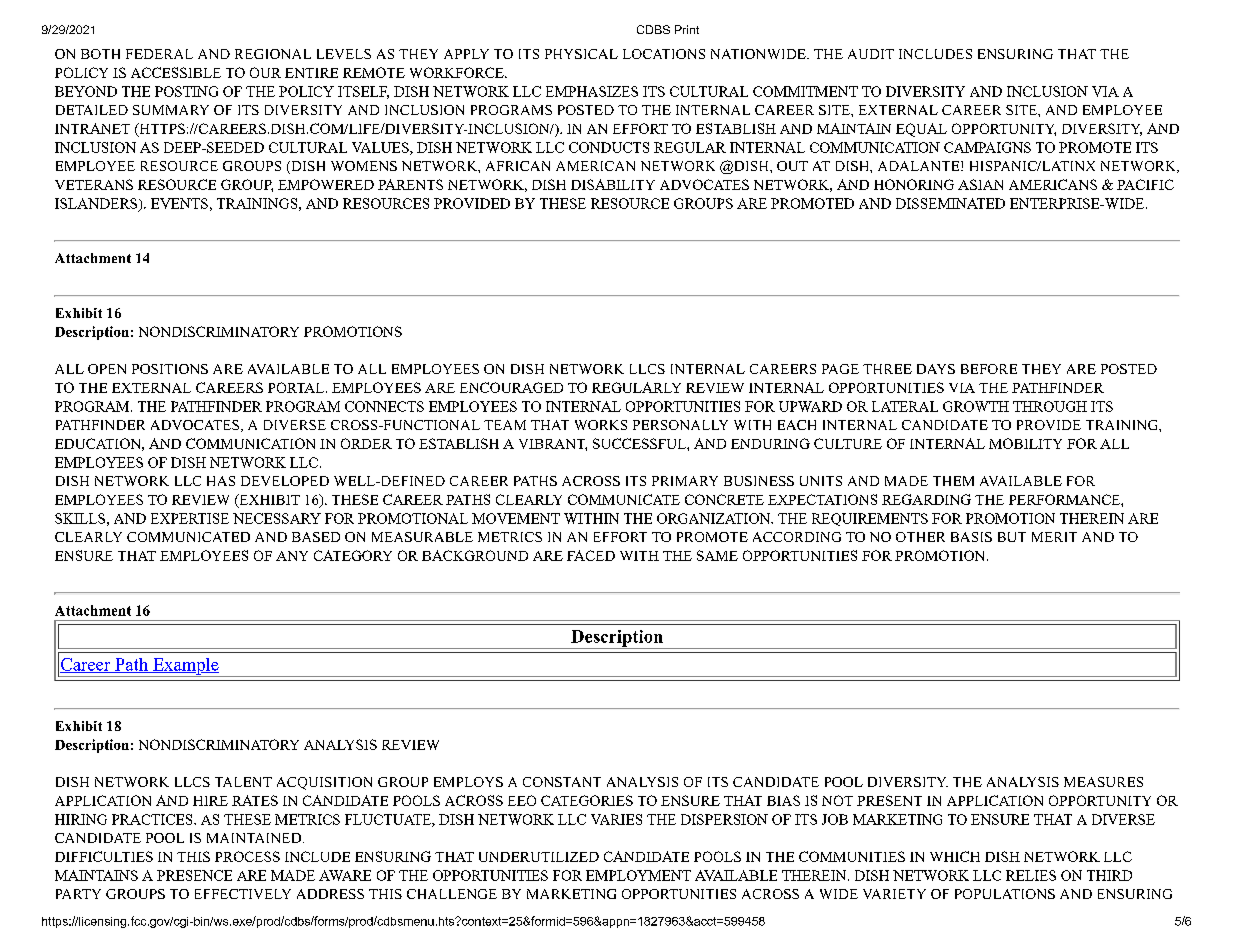  I want to click on MEASURES, so click(1103, 782).
